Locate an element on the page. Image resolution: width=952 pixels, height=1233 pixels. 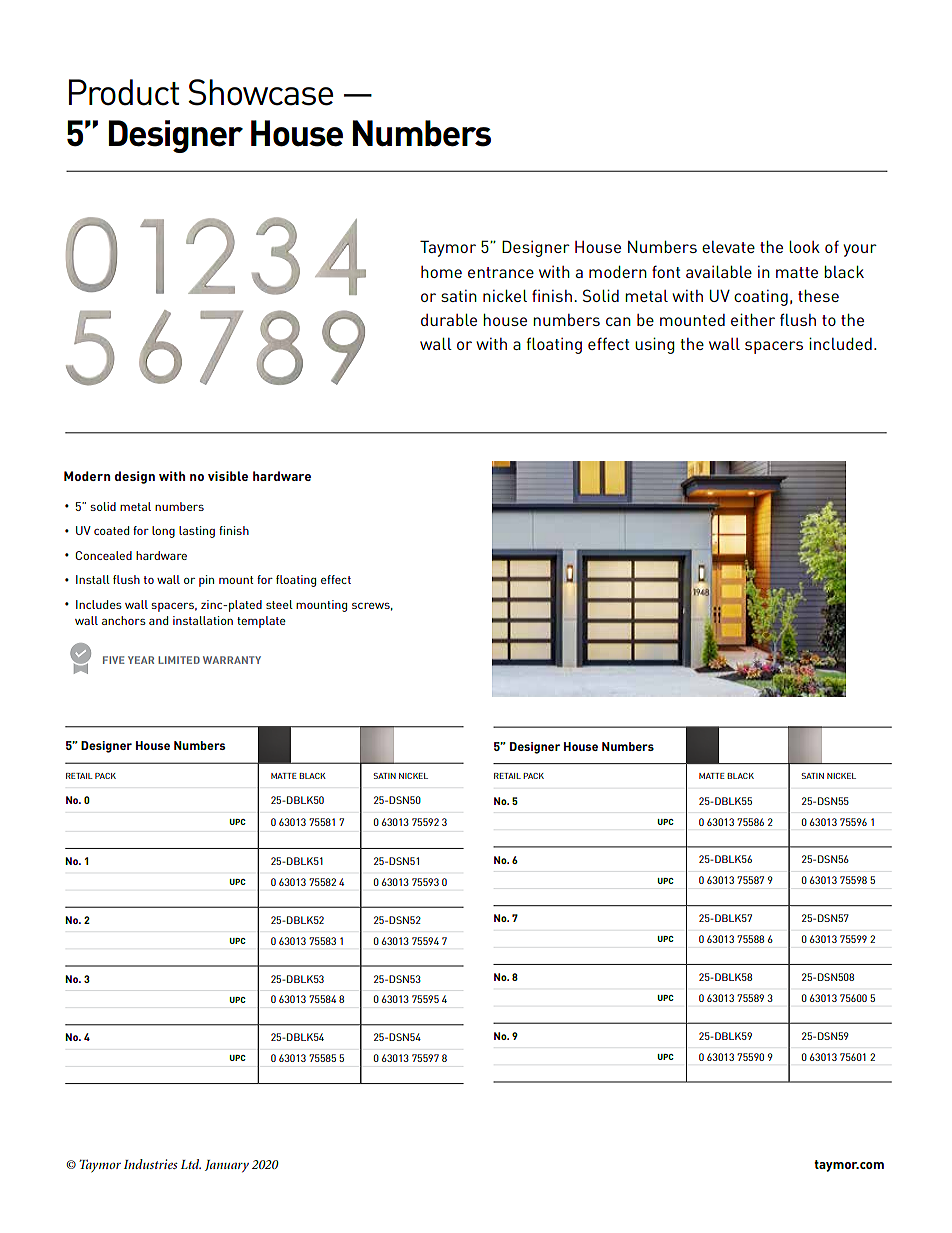
Industries is located at coordinates (151, 1164).
